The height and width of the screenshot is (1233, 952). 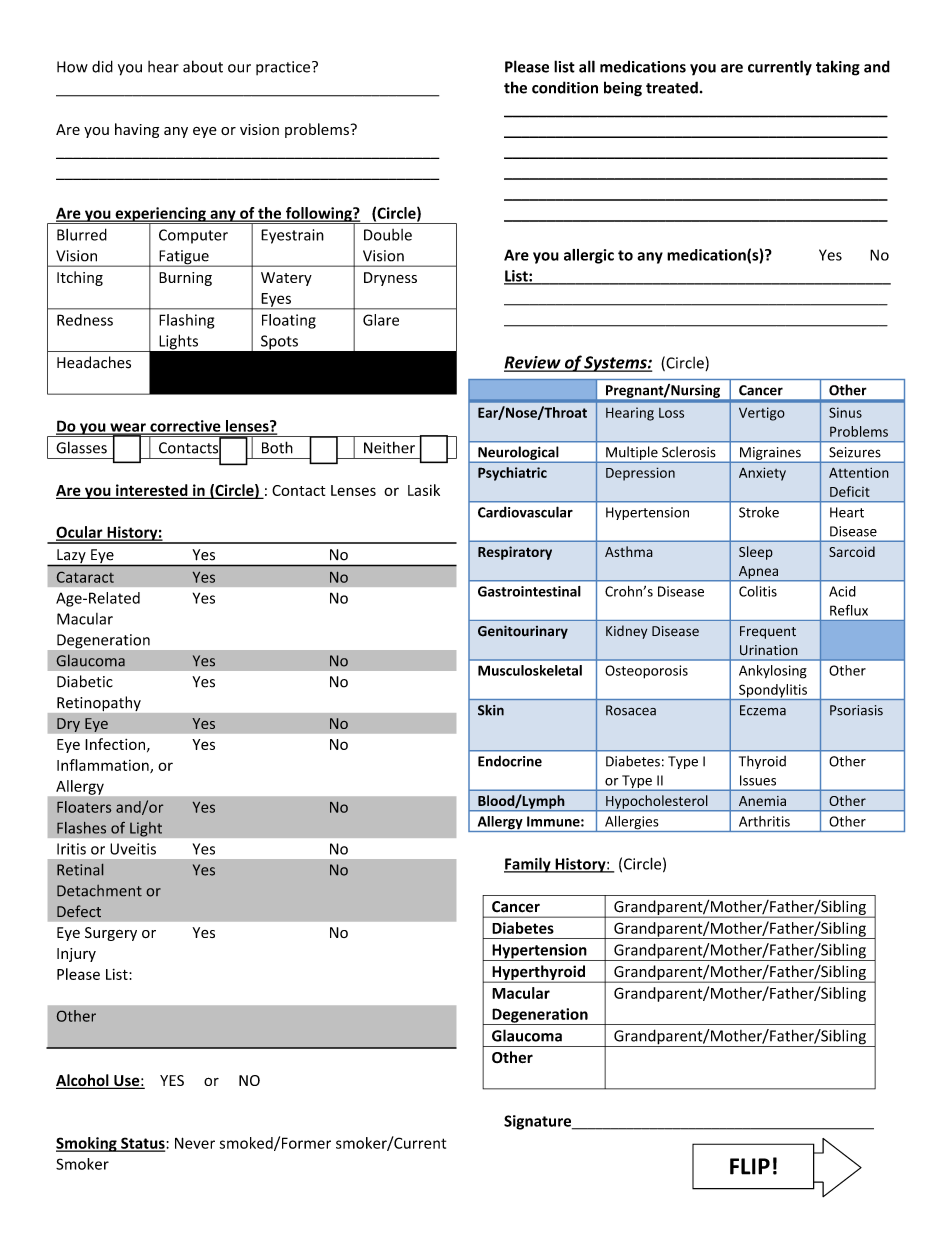 I want to click on Status, so click(x=143, y=1144).
